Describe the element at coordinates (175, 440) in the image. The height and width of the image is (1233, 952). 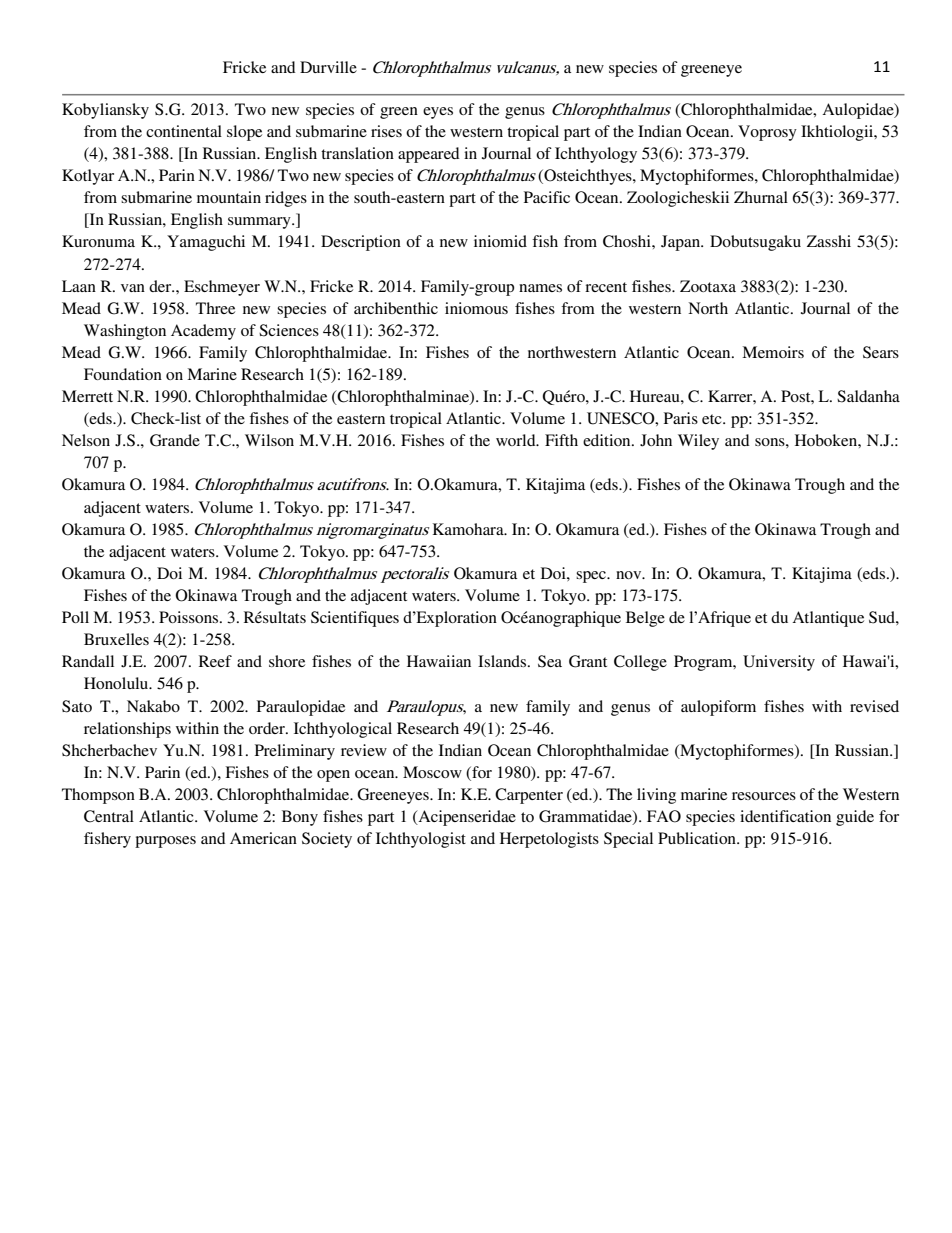
I see `Grande` at that location.
